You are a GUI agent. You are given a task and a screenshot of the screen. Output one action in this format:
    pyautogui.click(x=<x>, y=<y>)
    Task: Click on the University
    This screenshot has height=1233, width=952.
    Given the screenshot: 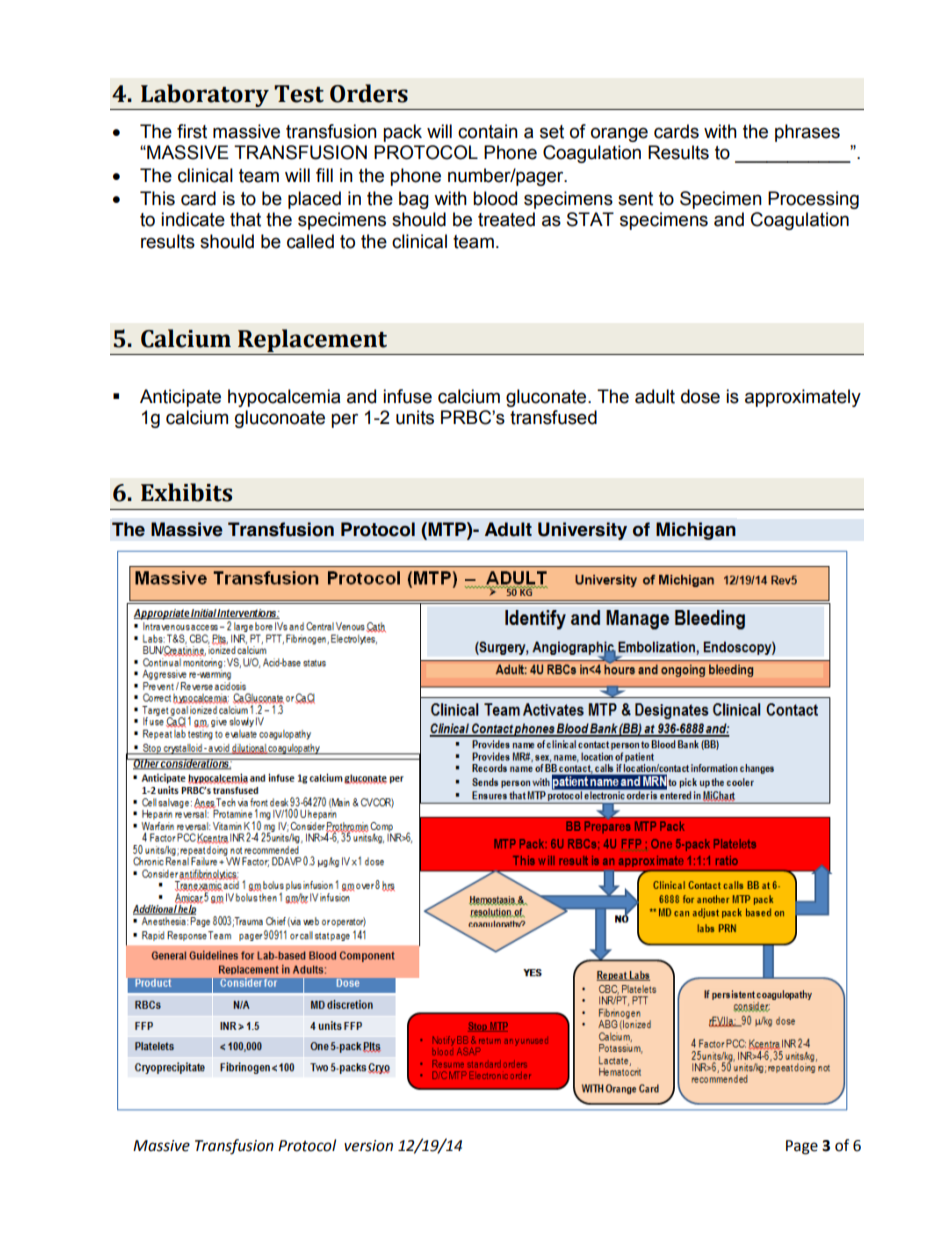 What is the action you would take?
    pyautogui.click(x=582, y=531)
